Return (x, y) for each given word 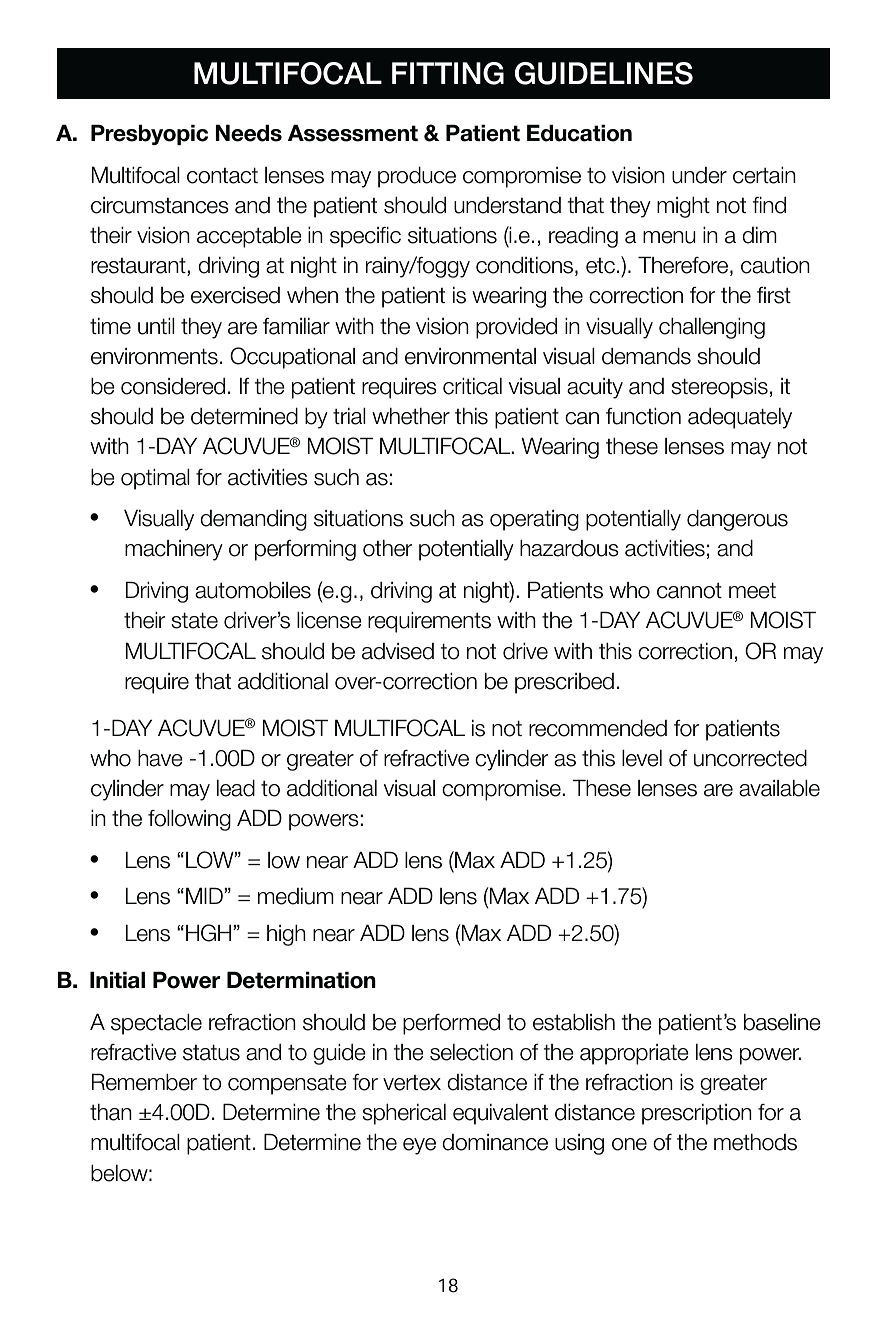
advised (398, 651)
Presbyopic (149, 134)
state (194, 621)
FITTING (448, 73)
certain (764, 175)
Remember (144, 1082)
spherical (404, 1114)
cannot (689, 591)
